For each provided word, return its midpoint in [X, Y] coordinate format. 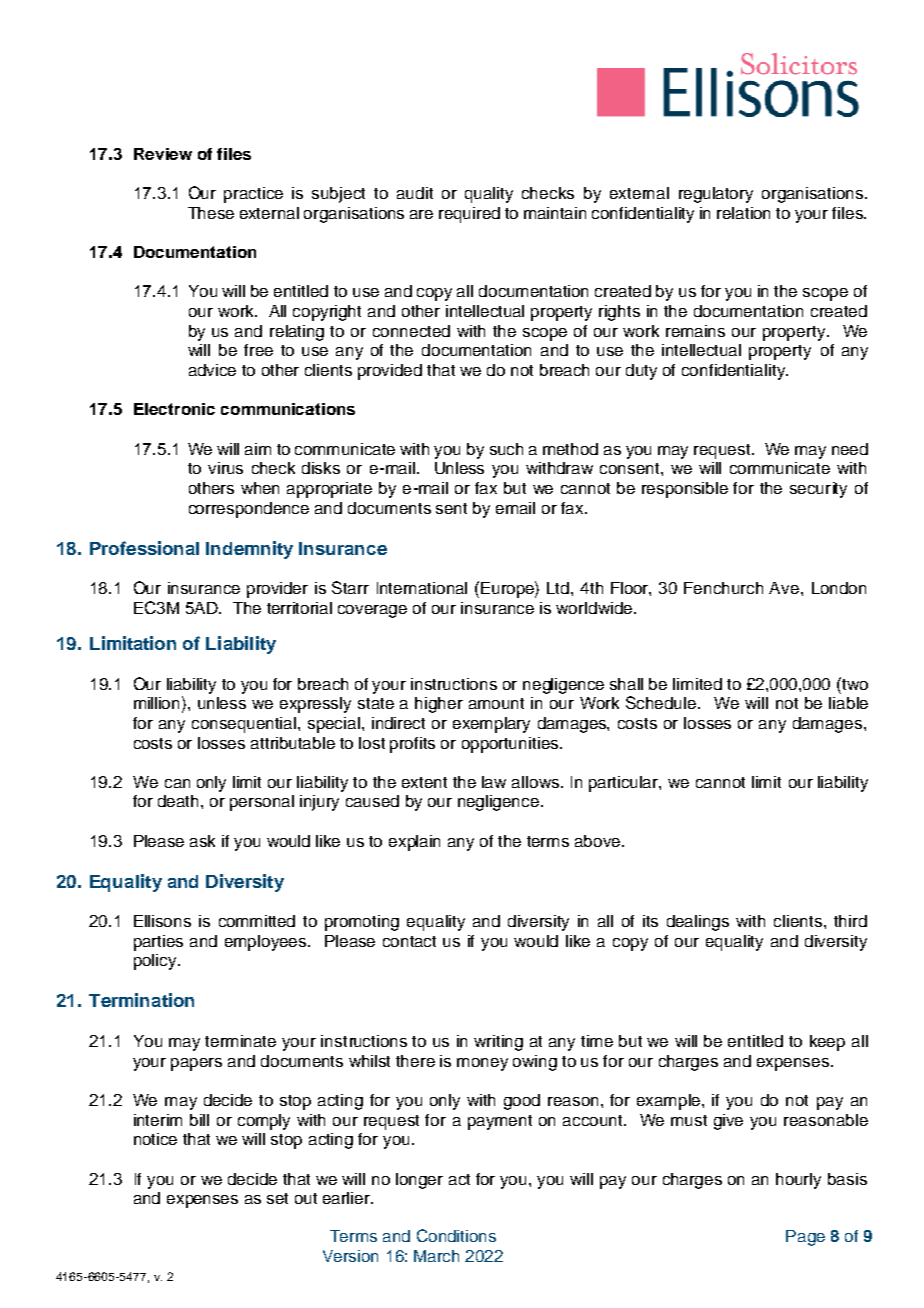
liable [848, 703]
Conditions [456, 1235]
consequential [245, 725]
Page [805, 1238]
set [277, 1198]
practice [253, 195]
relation [743, 213]
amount [496, 703]
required [469, 215]
